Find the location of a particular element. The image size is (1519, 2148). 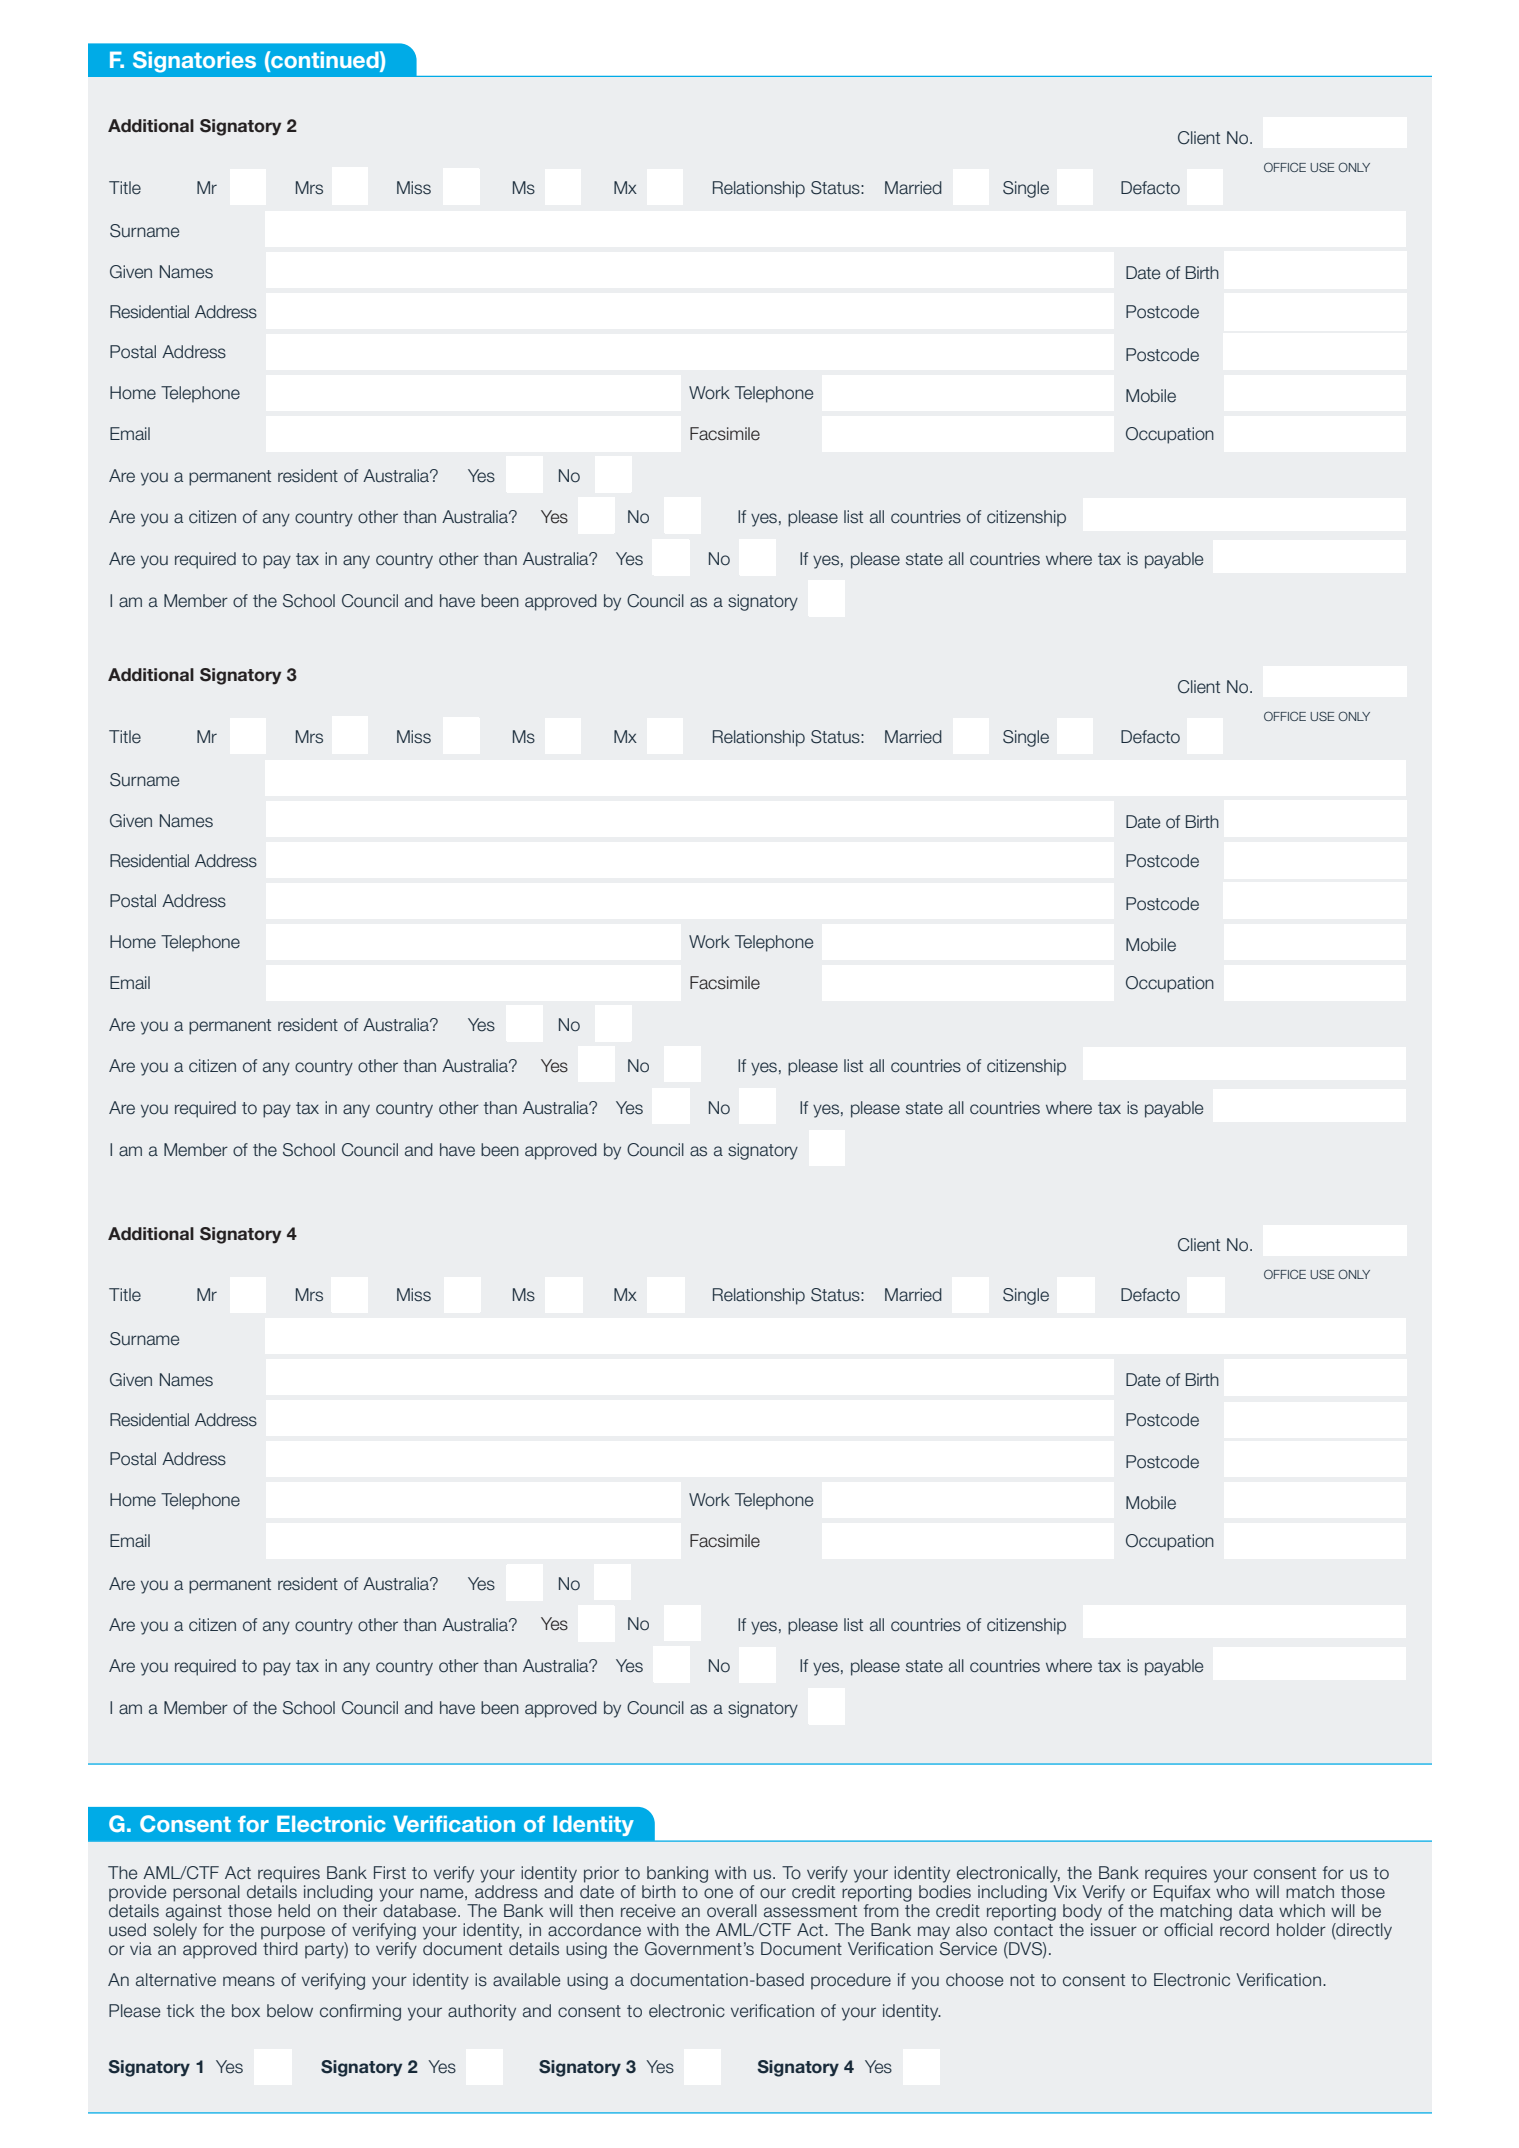

who is located at coordinates (1232, 1892).
